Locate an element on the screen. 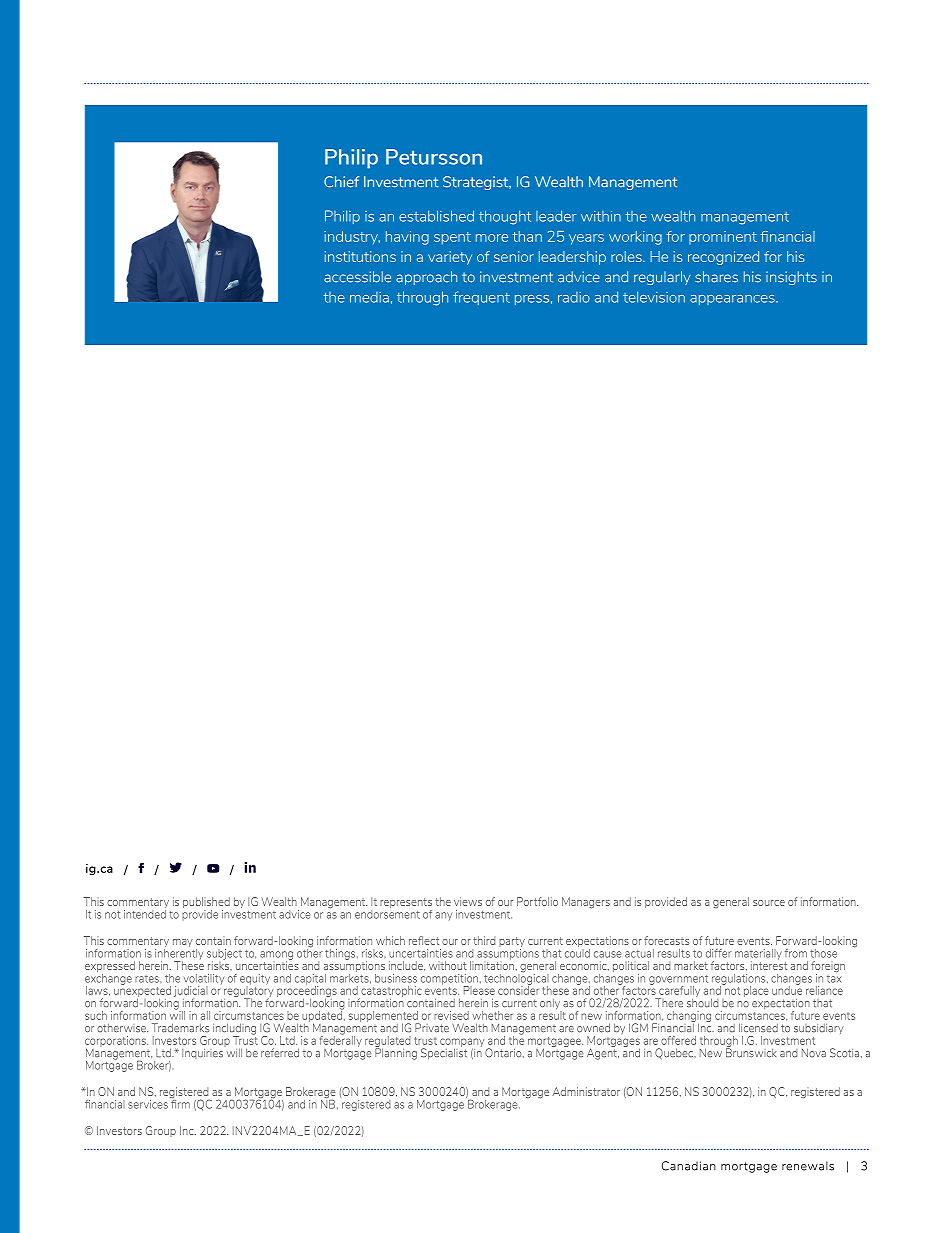 This screenshot has width=952, height=1233. views is located at coordinates (468, 901).
